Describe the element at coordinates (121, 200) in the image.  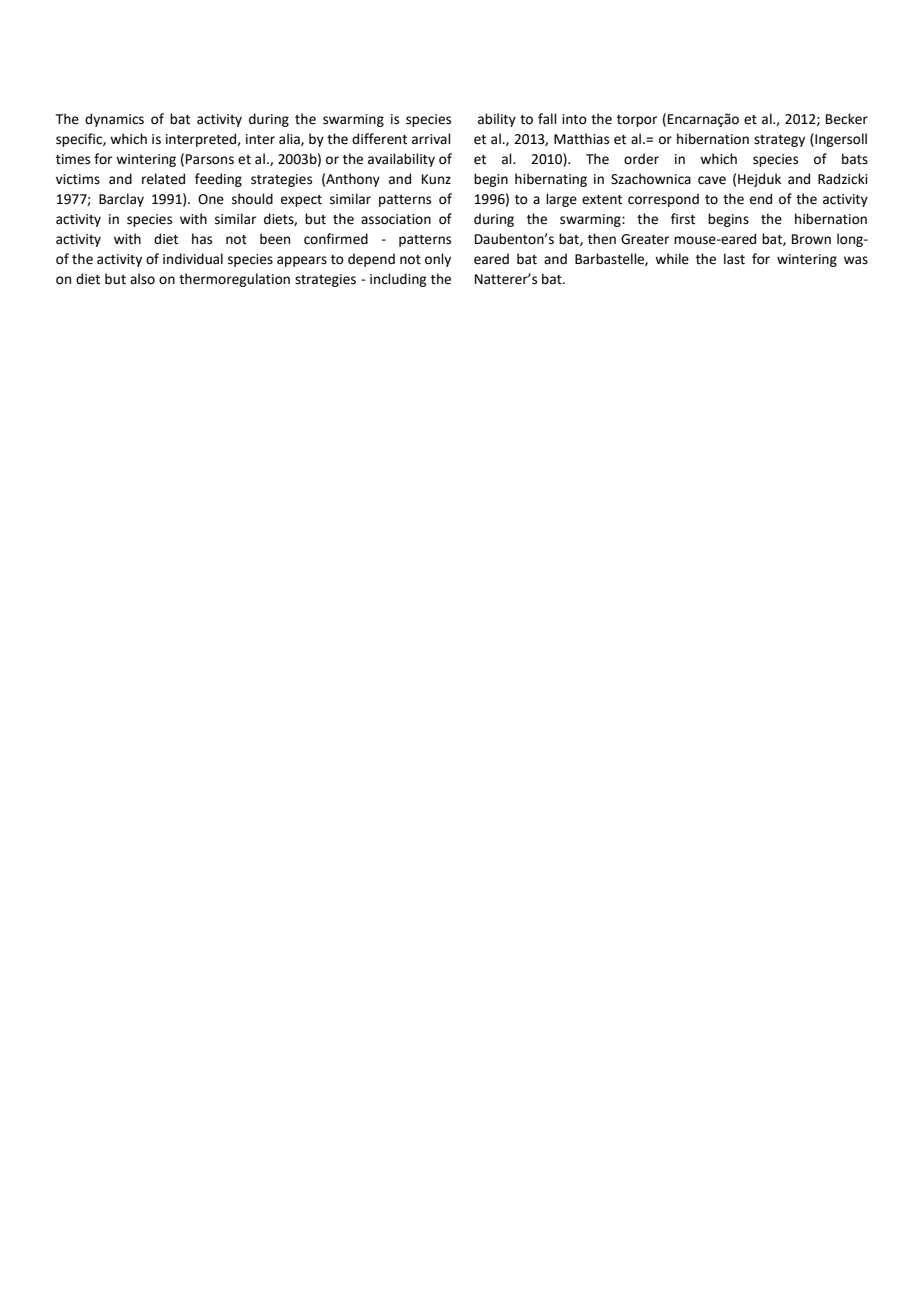
I see `Barclay` at that location.
